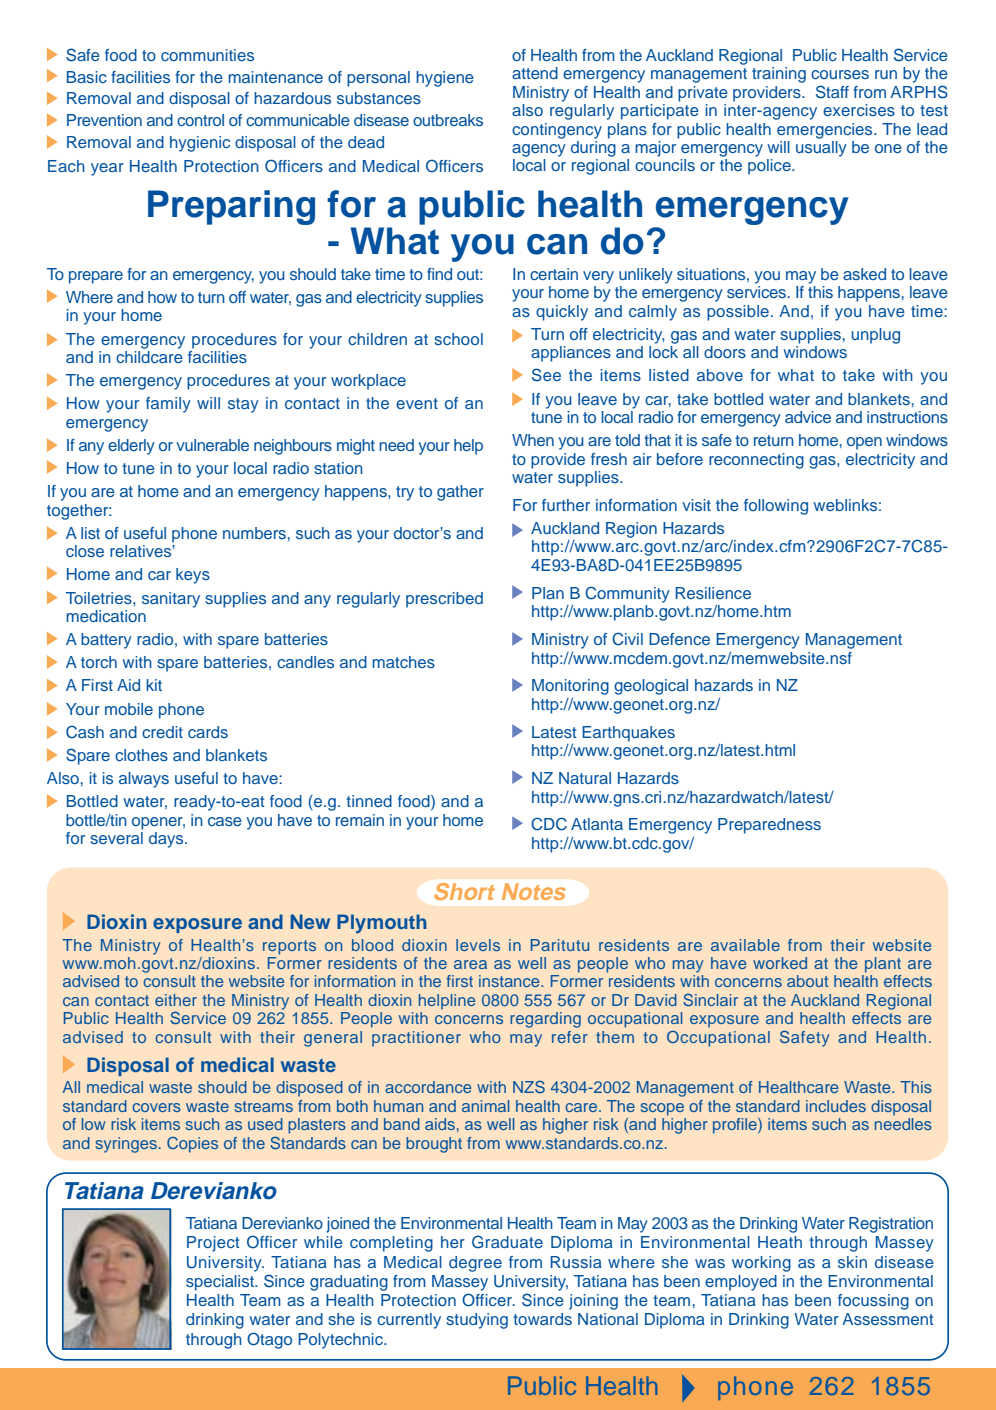 This screenshot has height=1410, width=996. What do you see at coordinates (154, 685) in the screenshot?
I see `kit` at bounding box center [154, 685].
